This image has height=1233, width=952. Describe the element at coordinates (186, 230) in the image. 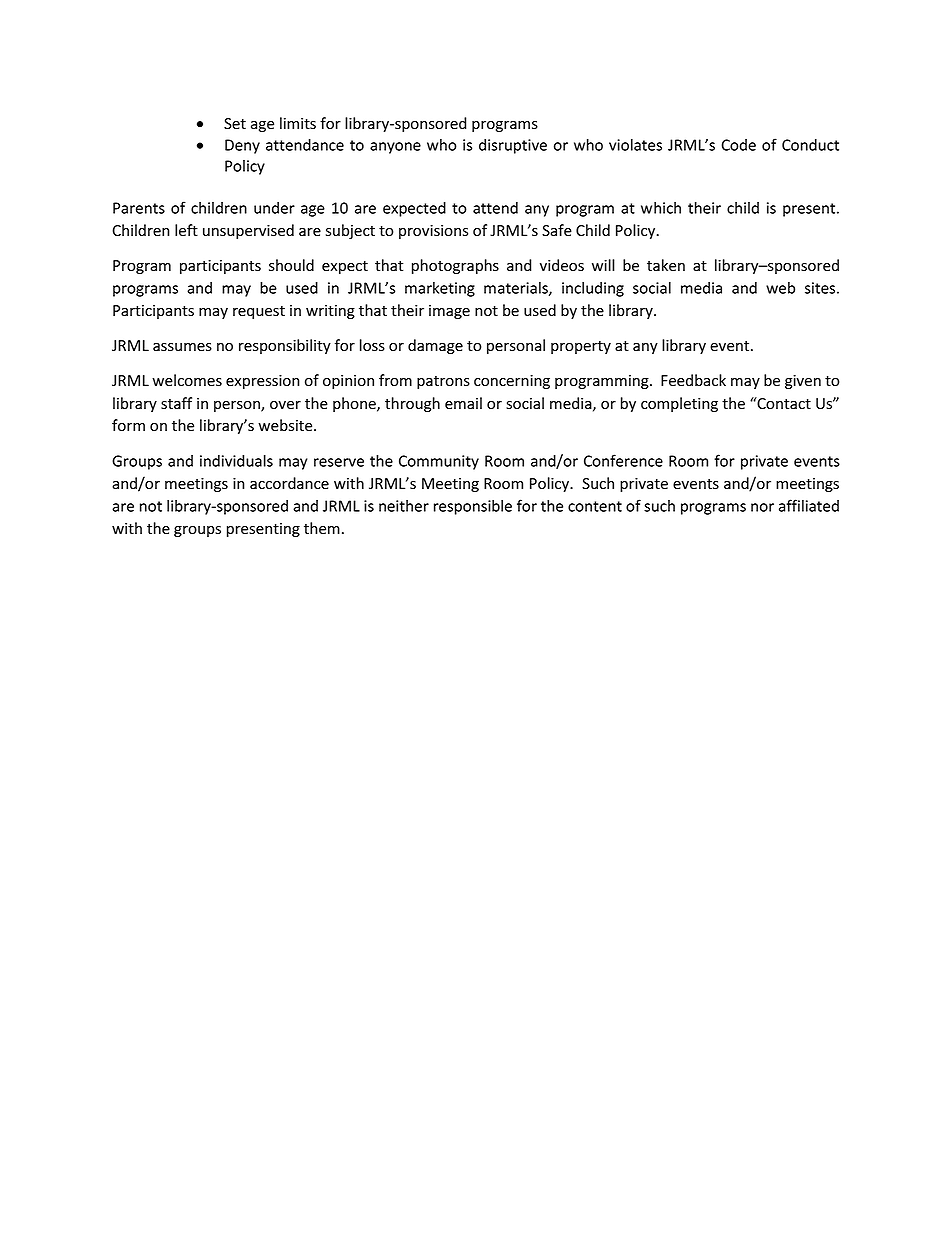

I see `left` at that location.
